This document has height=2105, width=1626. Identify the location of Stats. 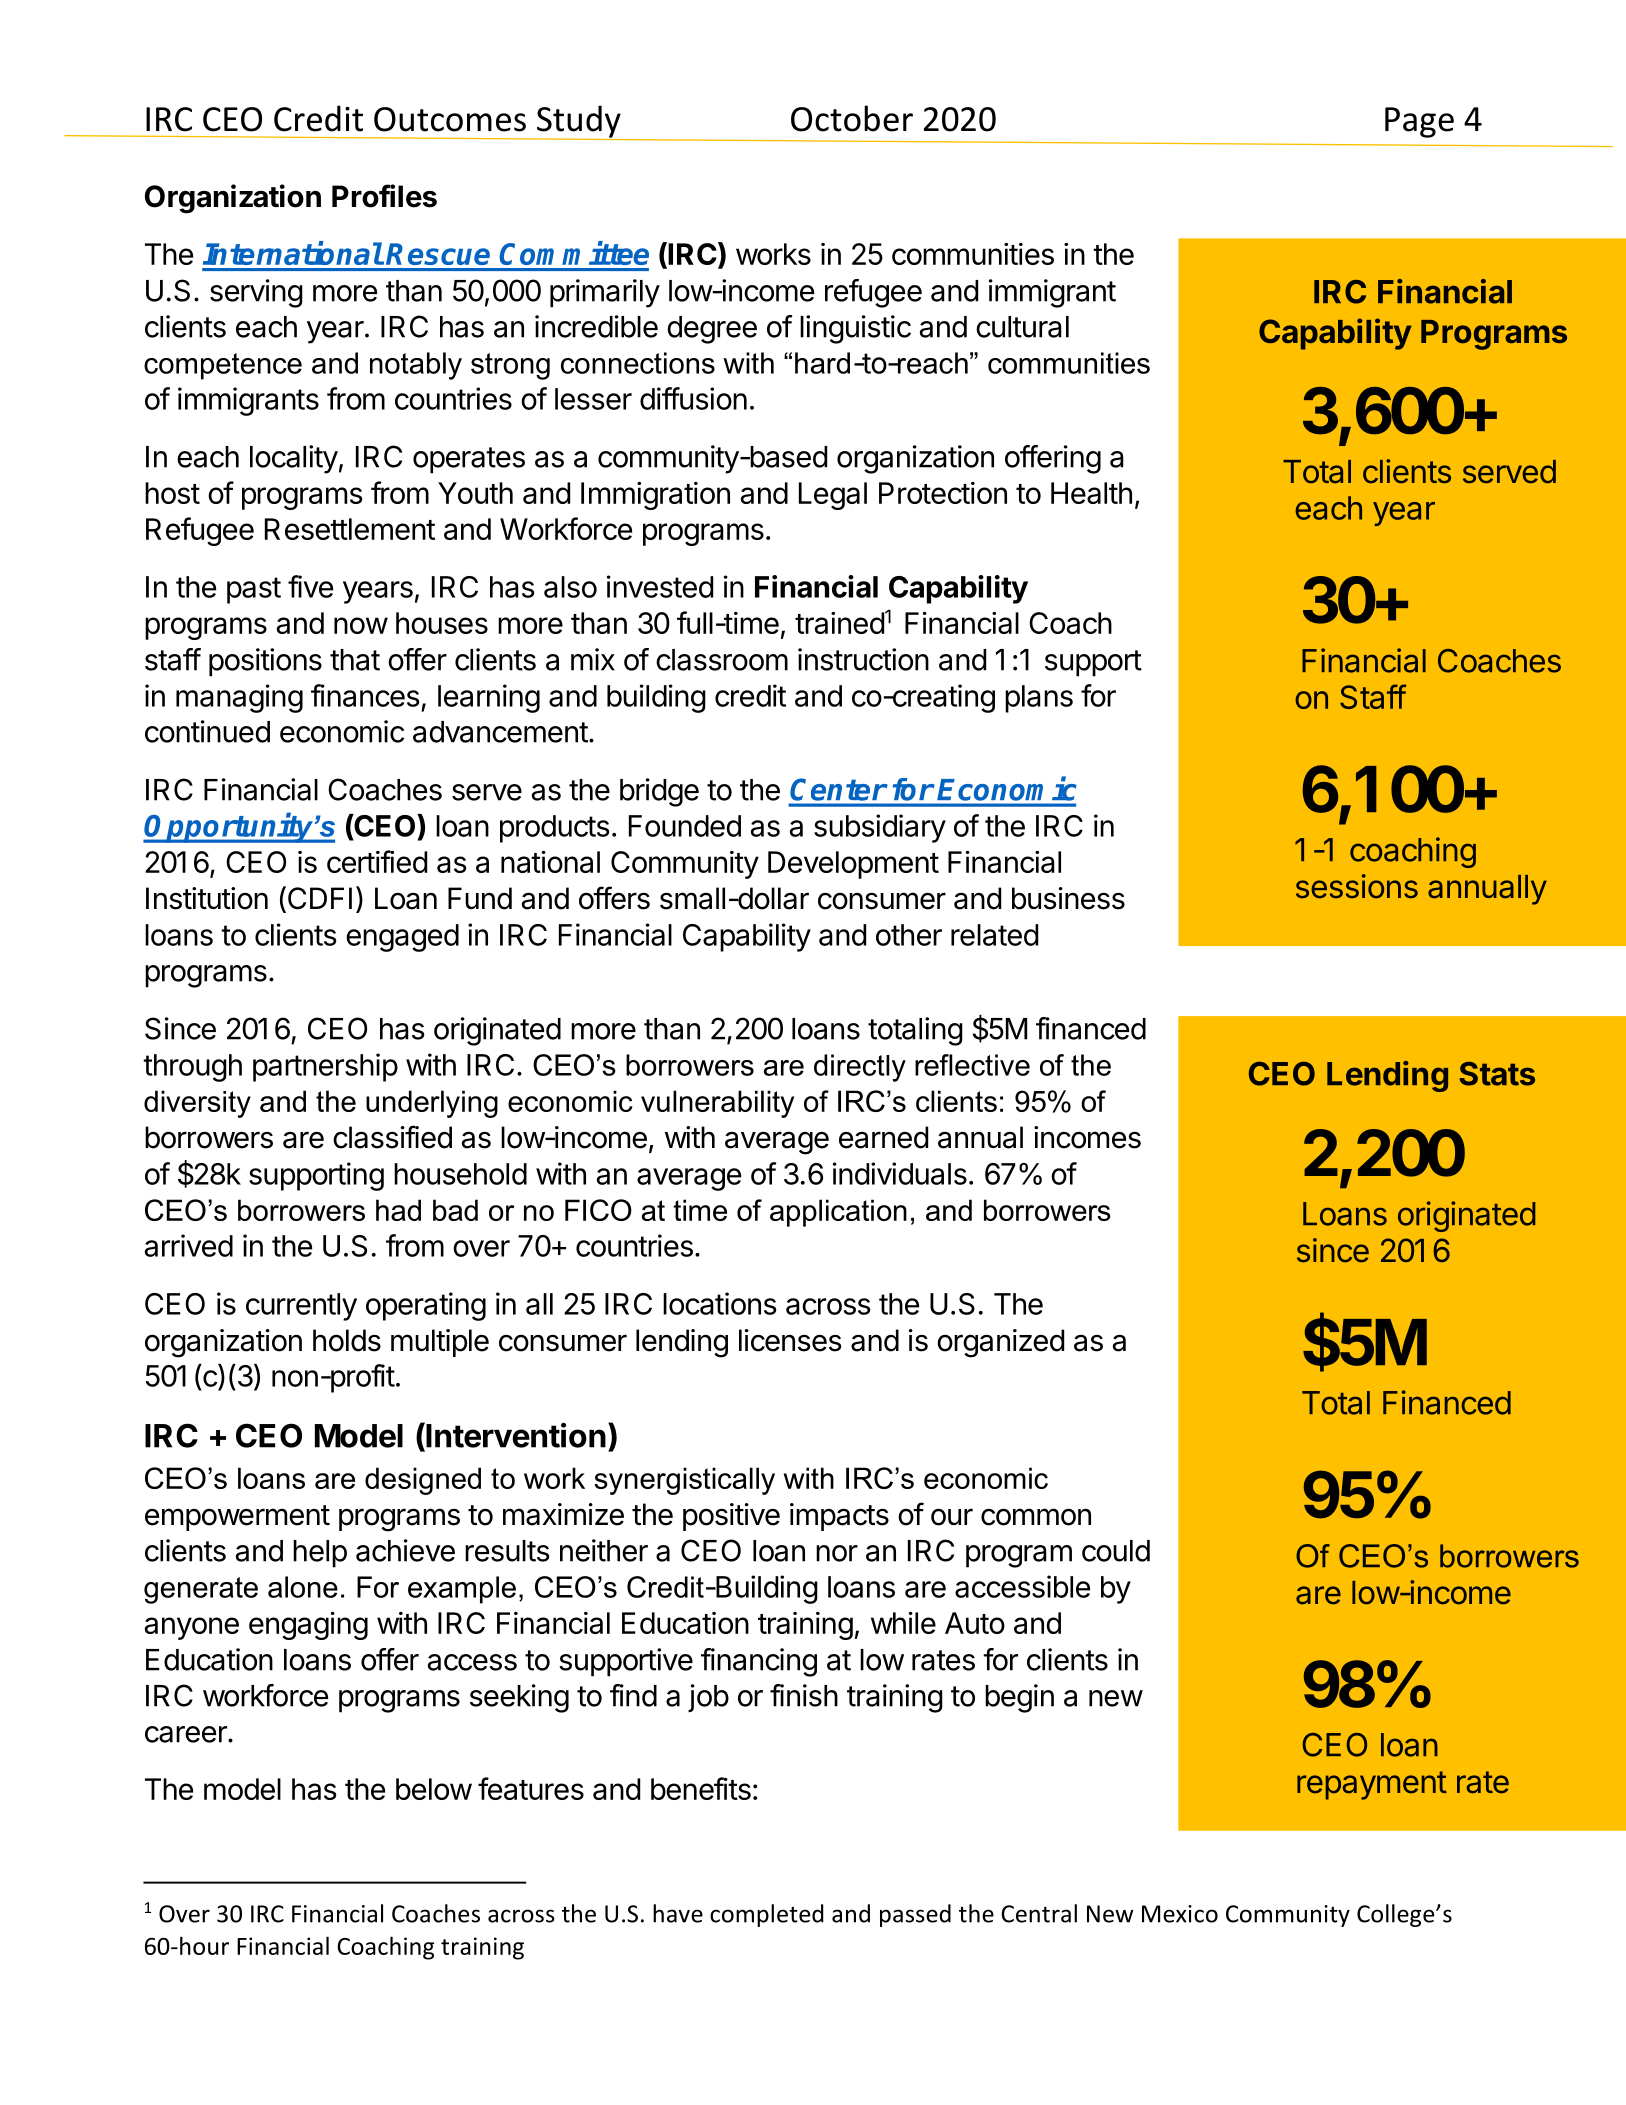
(1497, 1074).
